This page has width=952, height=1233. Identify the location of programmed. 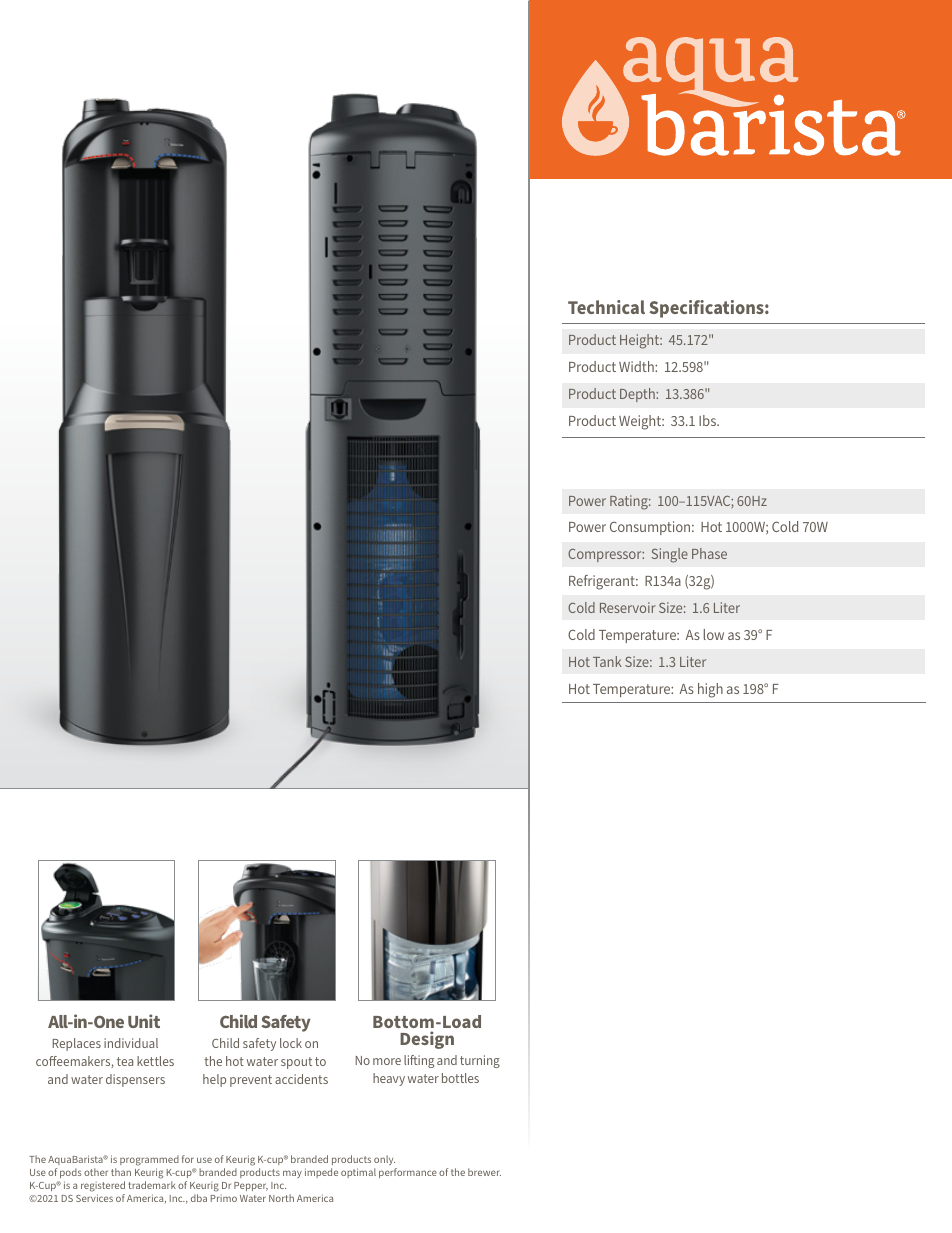
(149, 1160).
